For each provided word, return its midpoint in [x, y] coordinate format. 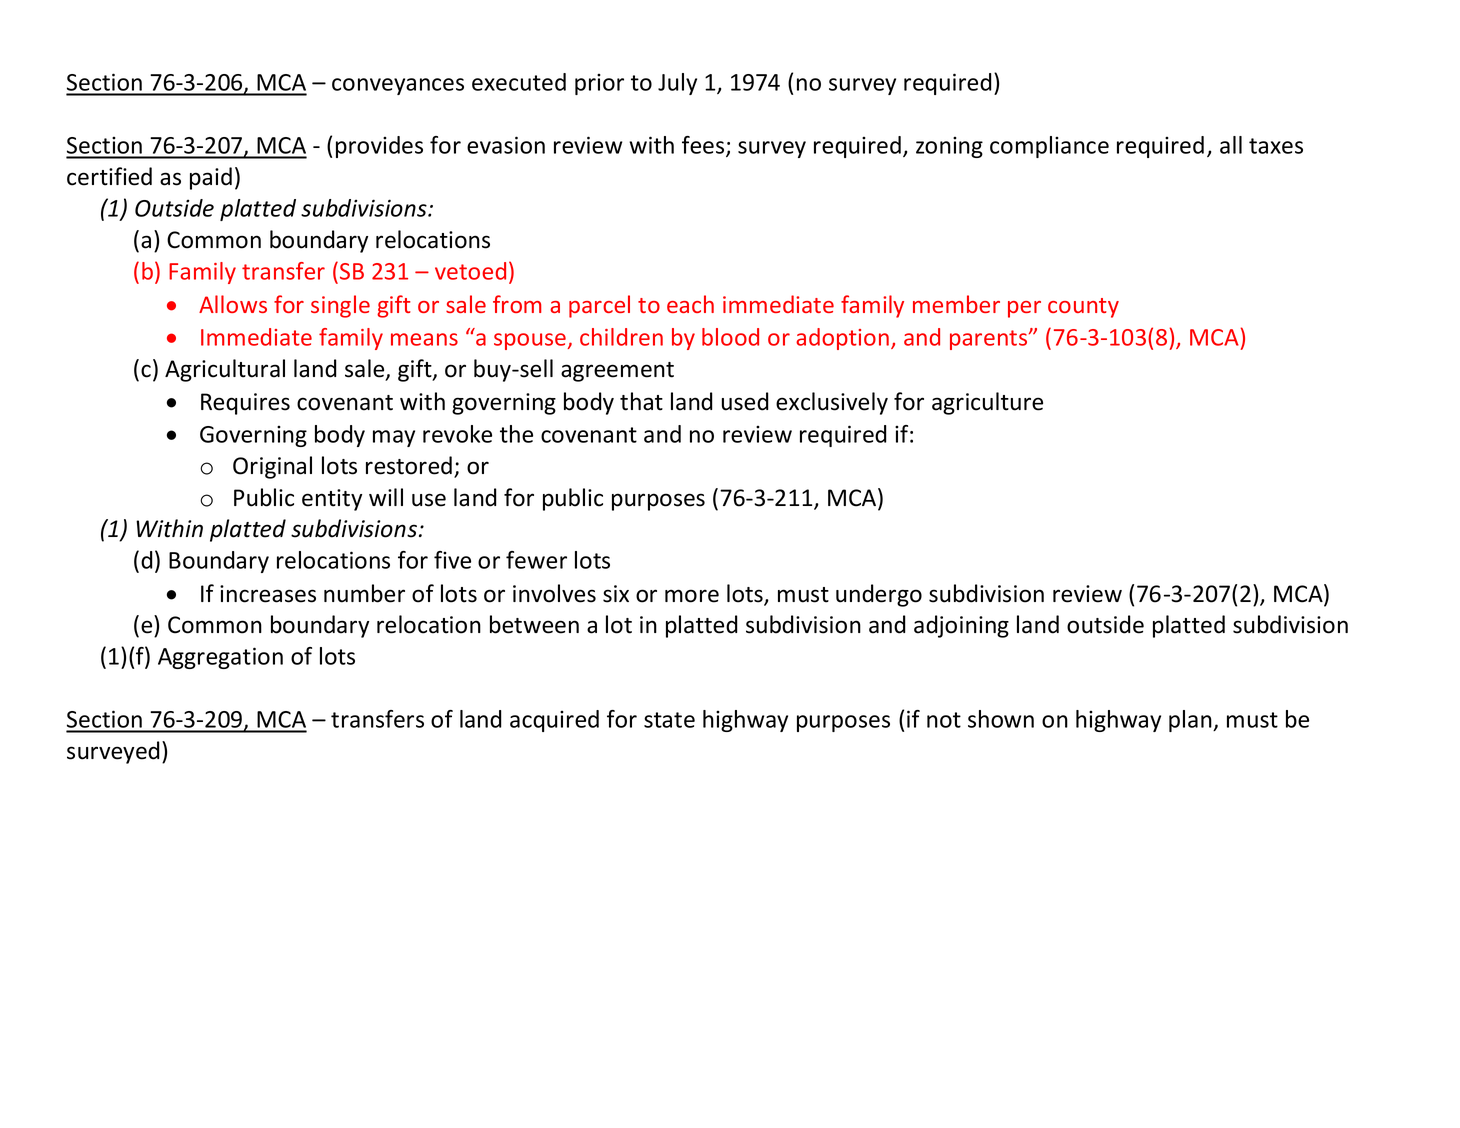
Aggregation [220, 658]
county [1083, 308]
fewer [536, 560]
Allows [233, 304]
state [669, 720]
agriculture [987, 403]
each [690, 304]
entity [332, 500]
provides [379, 147]
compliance [1049, 147]
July [677, 84]
